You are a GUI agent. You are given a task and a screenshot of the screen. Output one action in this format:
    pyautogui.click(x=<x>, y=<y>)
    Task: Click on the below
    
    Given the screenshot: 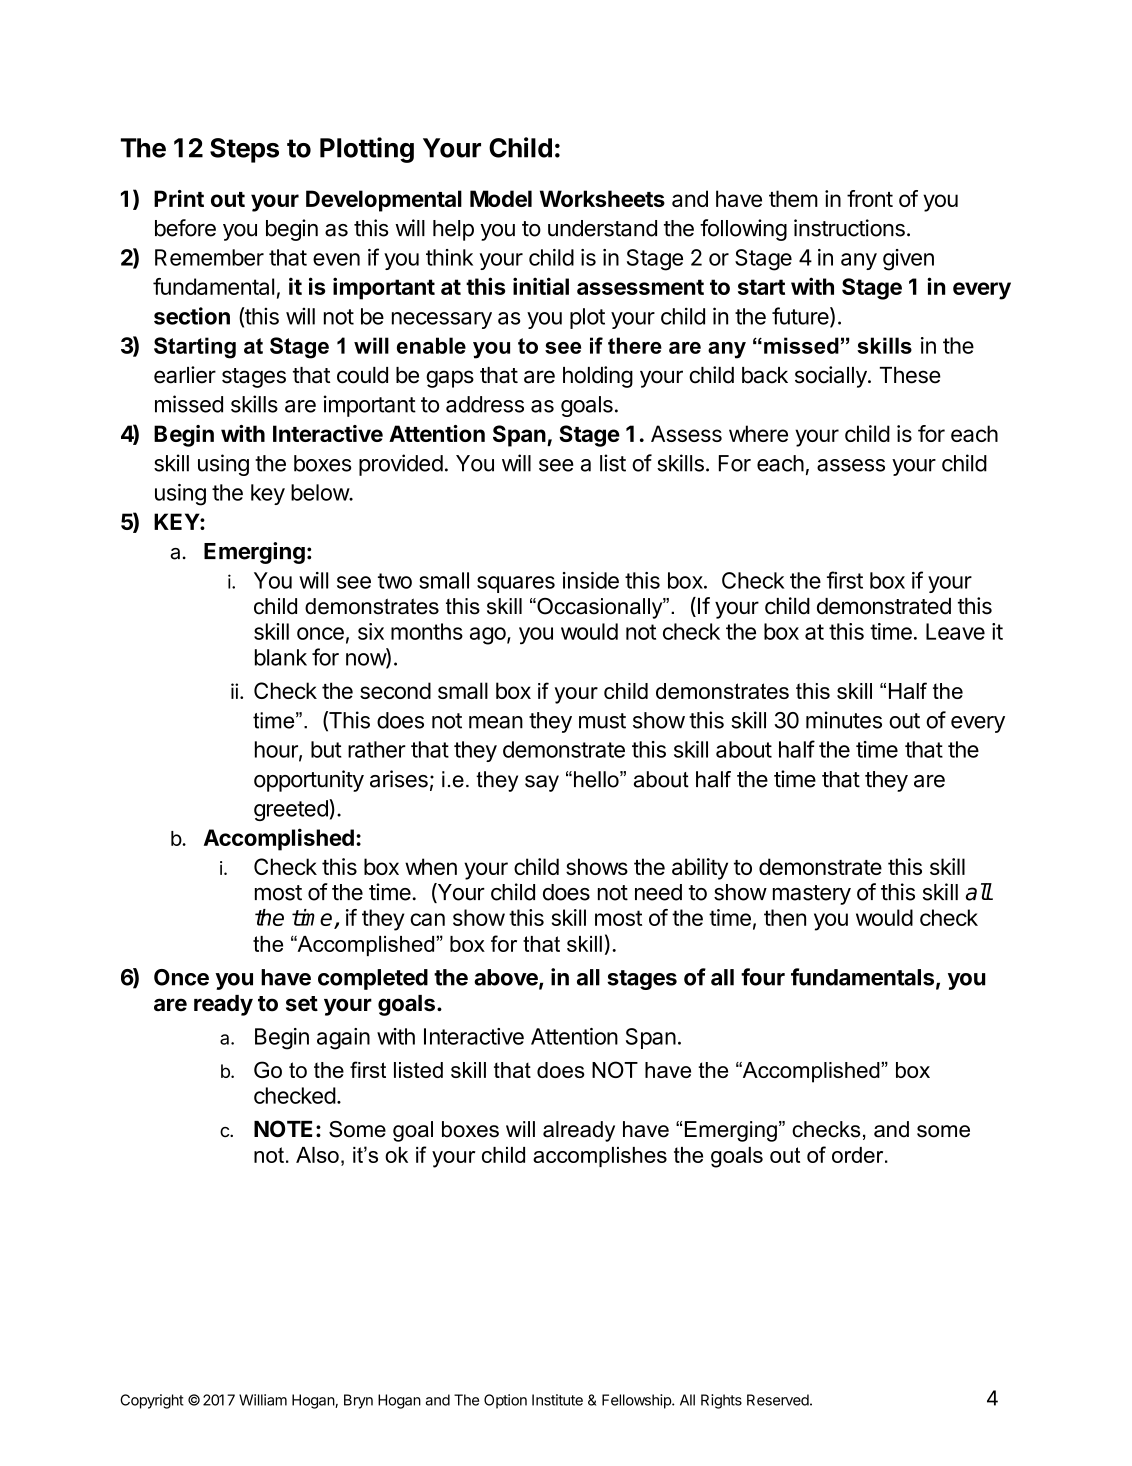 What is the action you would take?
    pyautogui.click(x=320, y=492)
